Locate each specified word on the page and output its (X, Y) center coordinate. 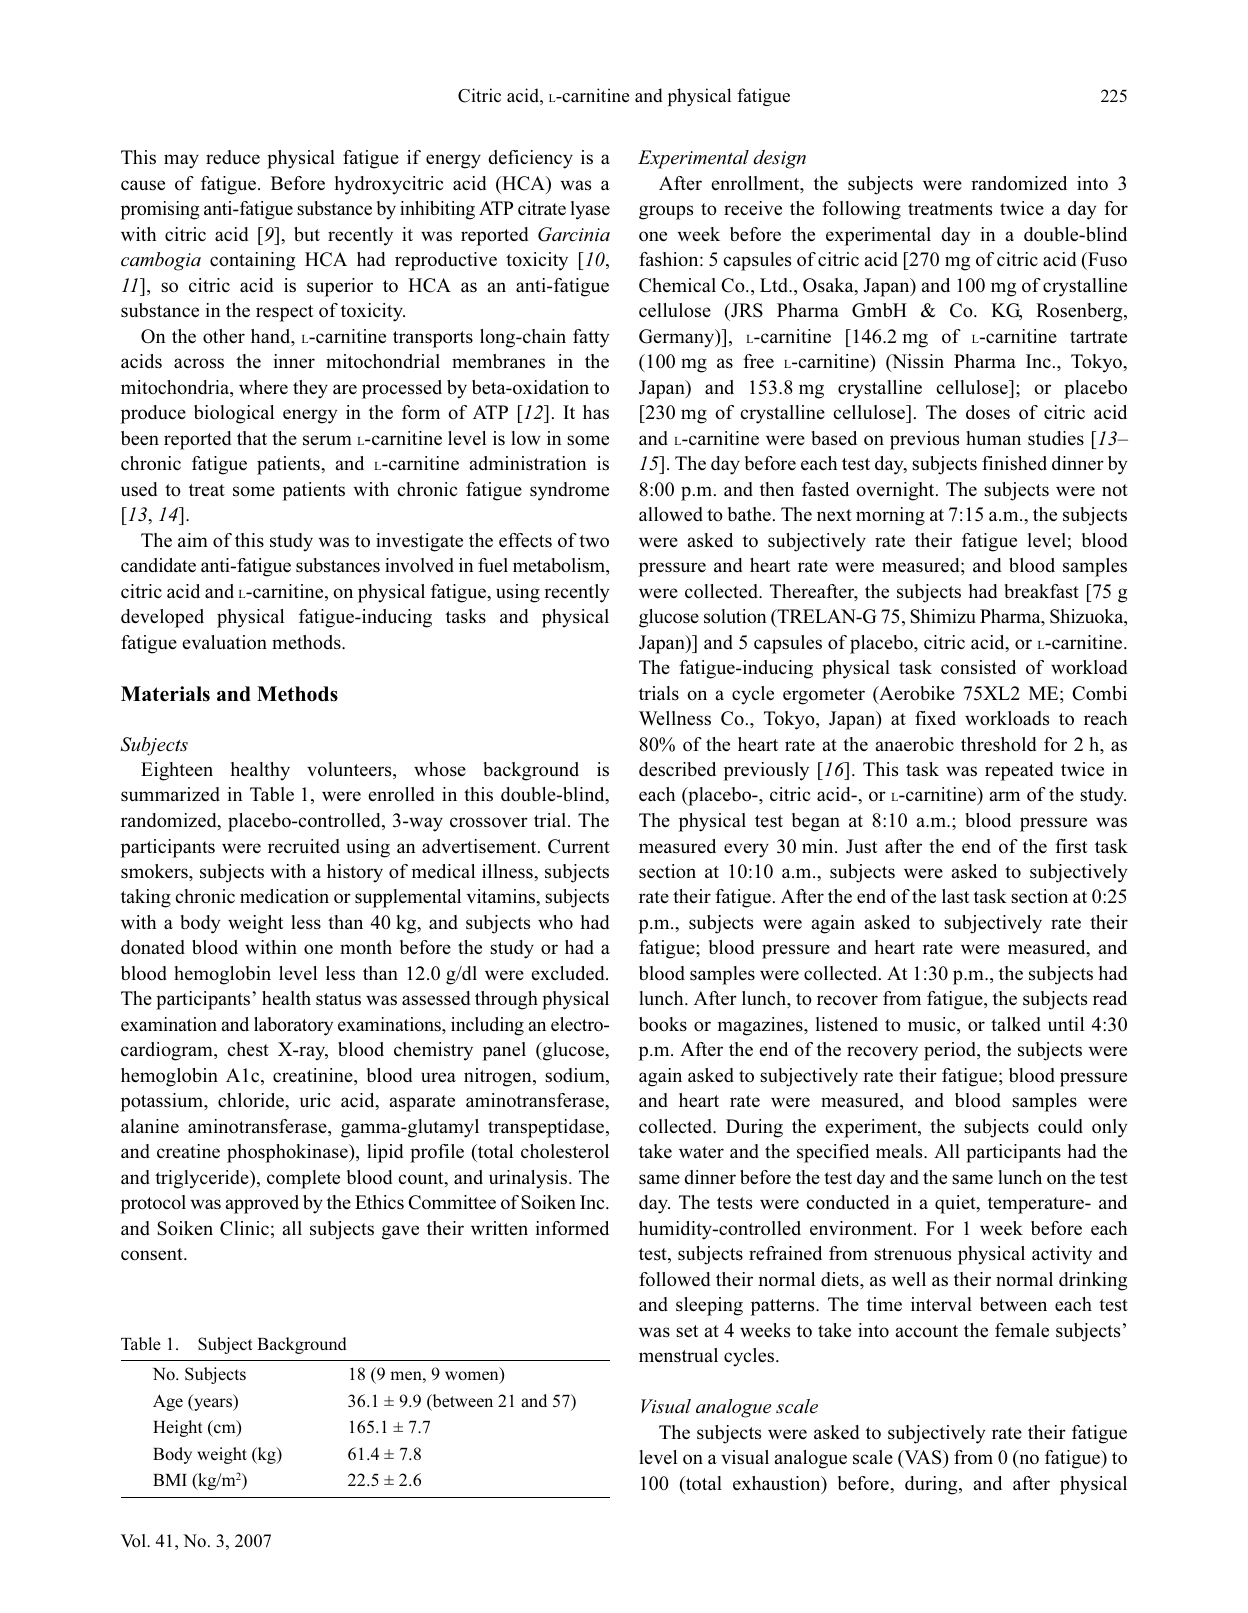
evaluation (224, 642)
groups (666, 212)
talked (1016, 1024)
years (213, 1404)
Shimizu (943, 616)
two (594, 541)
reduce (233, 157)
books (663, 1024)
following (861, 210)
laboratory (293, 1026)
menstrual (678, 1355)
